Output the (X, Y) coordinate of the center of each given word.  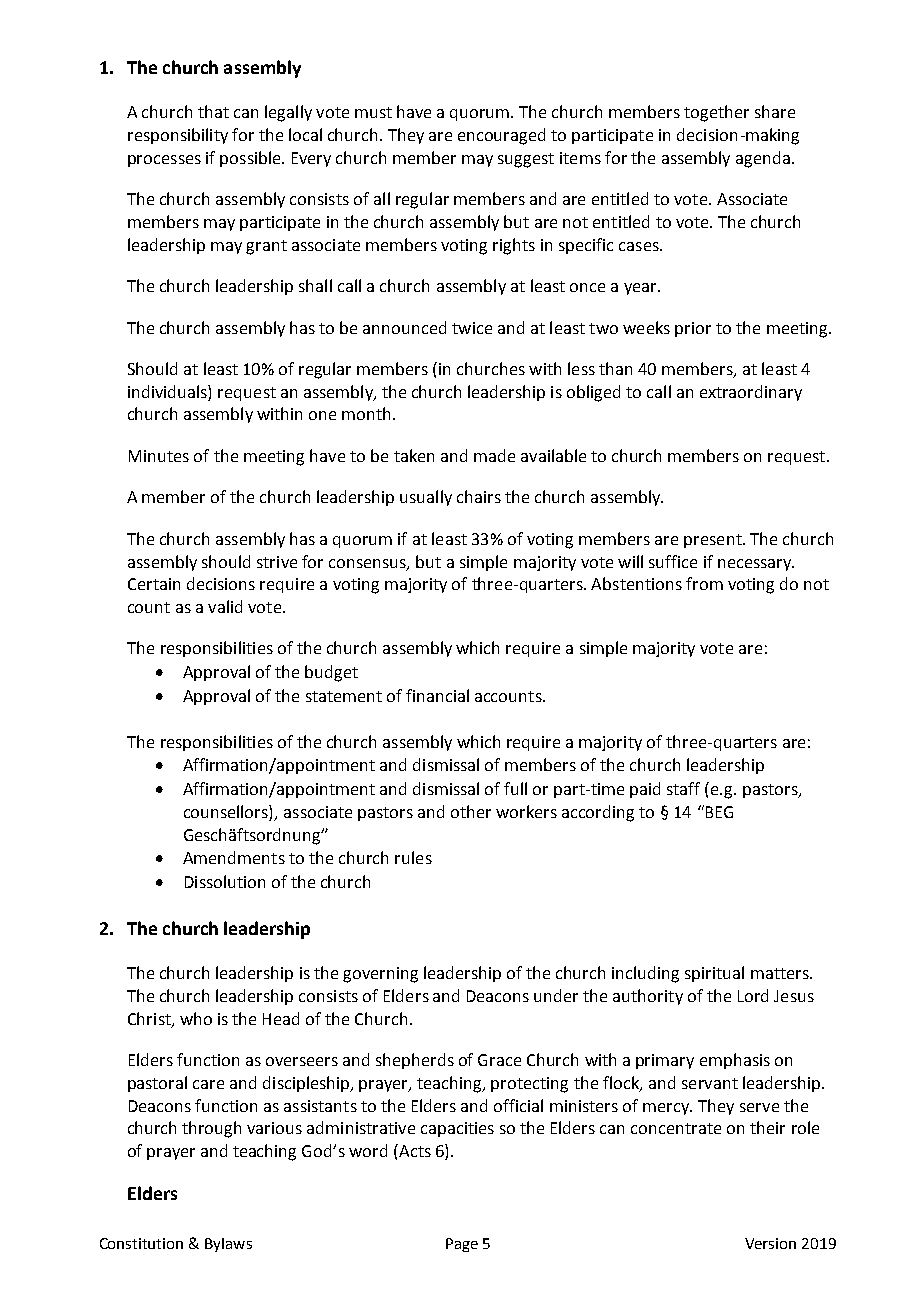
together (716, 113)
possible (251, 159)
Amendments (234, 857)
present (714, 541)
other (471, 811)
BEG (718, 811)
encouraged (501, 136)
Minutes (159, 456)
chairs (479, 496)
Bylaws (228, 1245)
